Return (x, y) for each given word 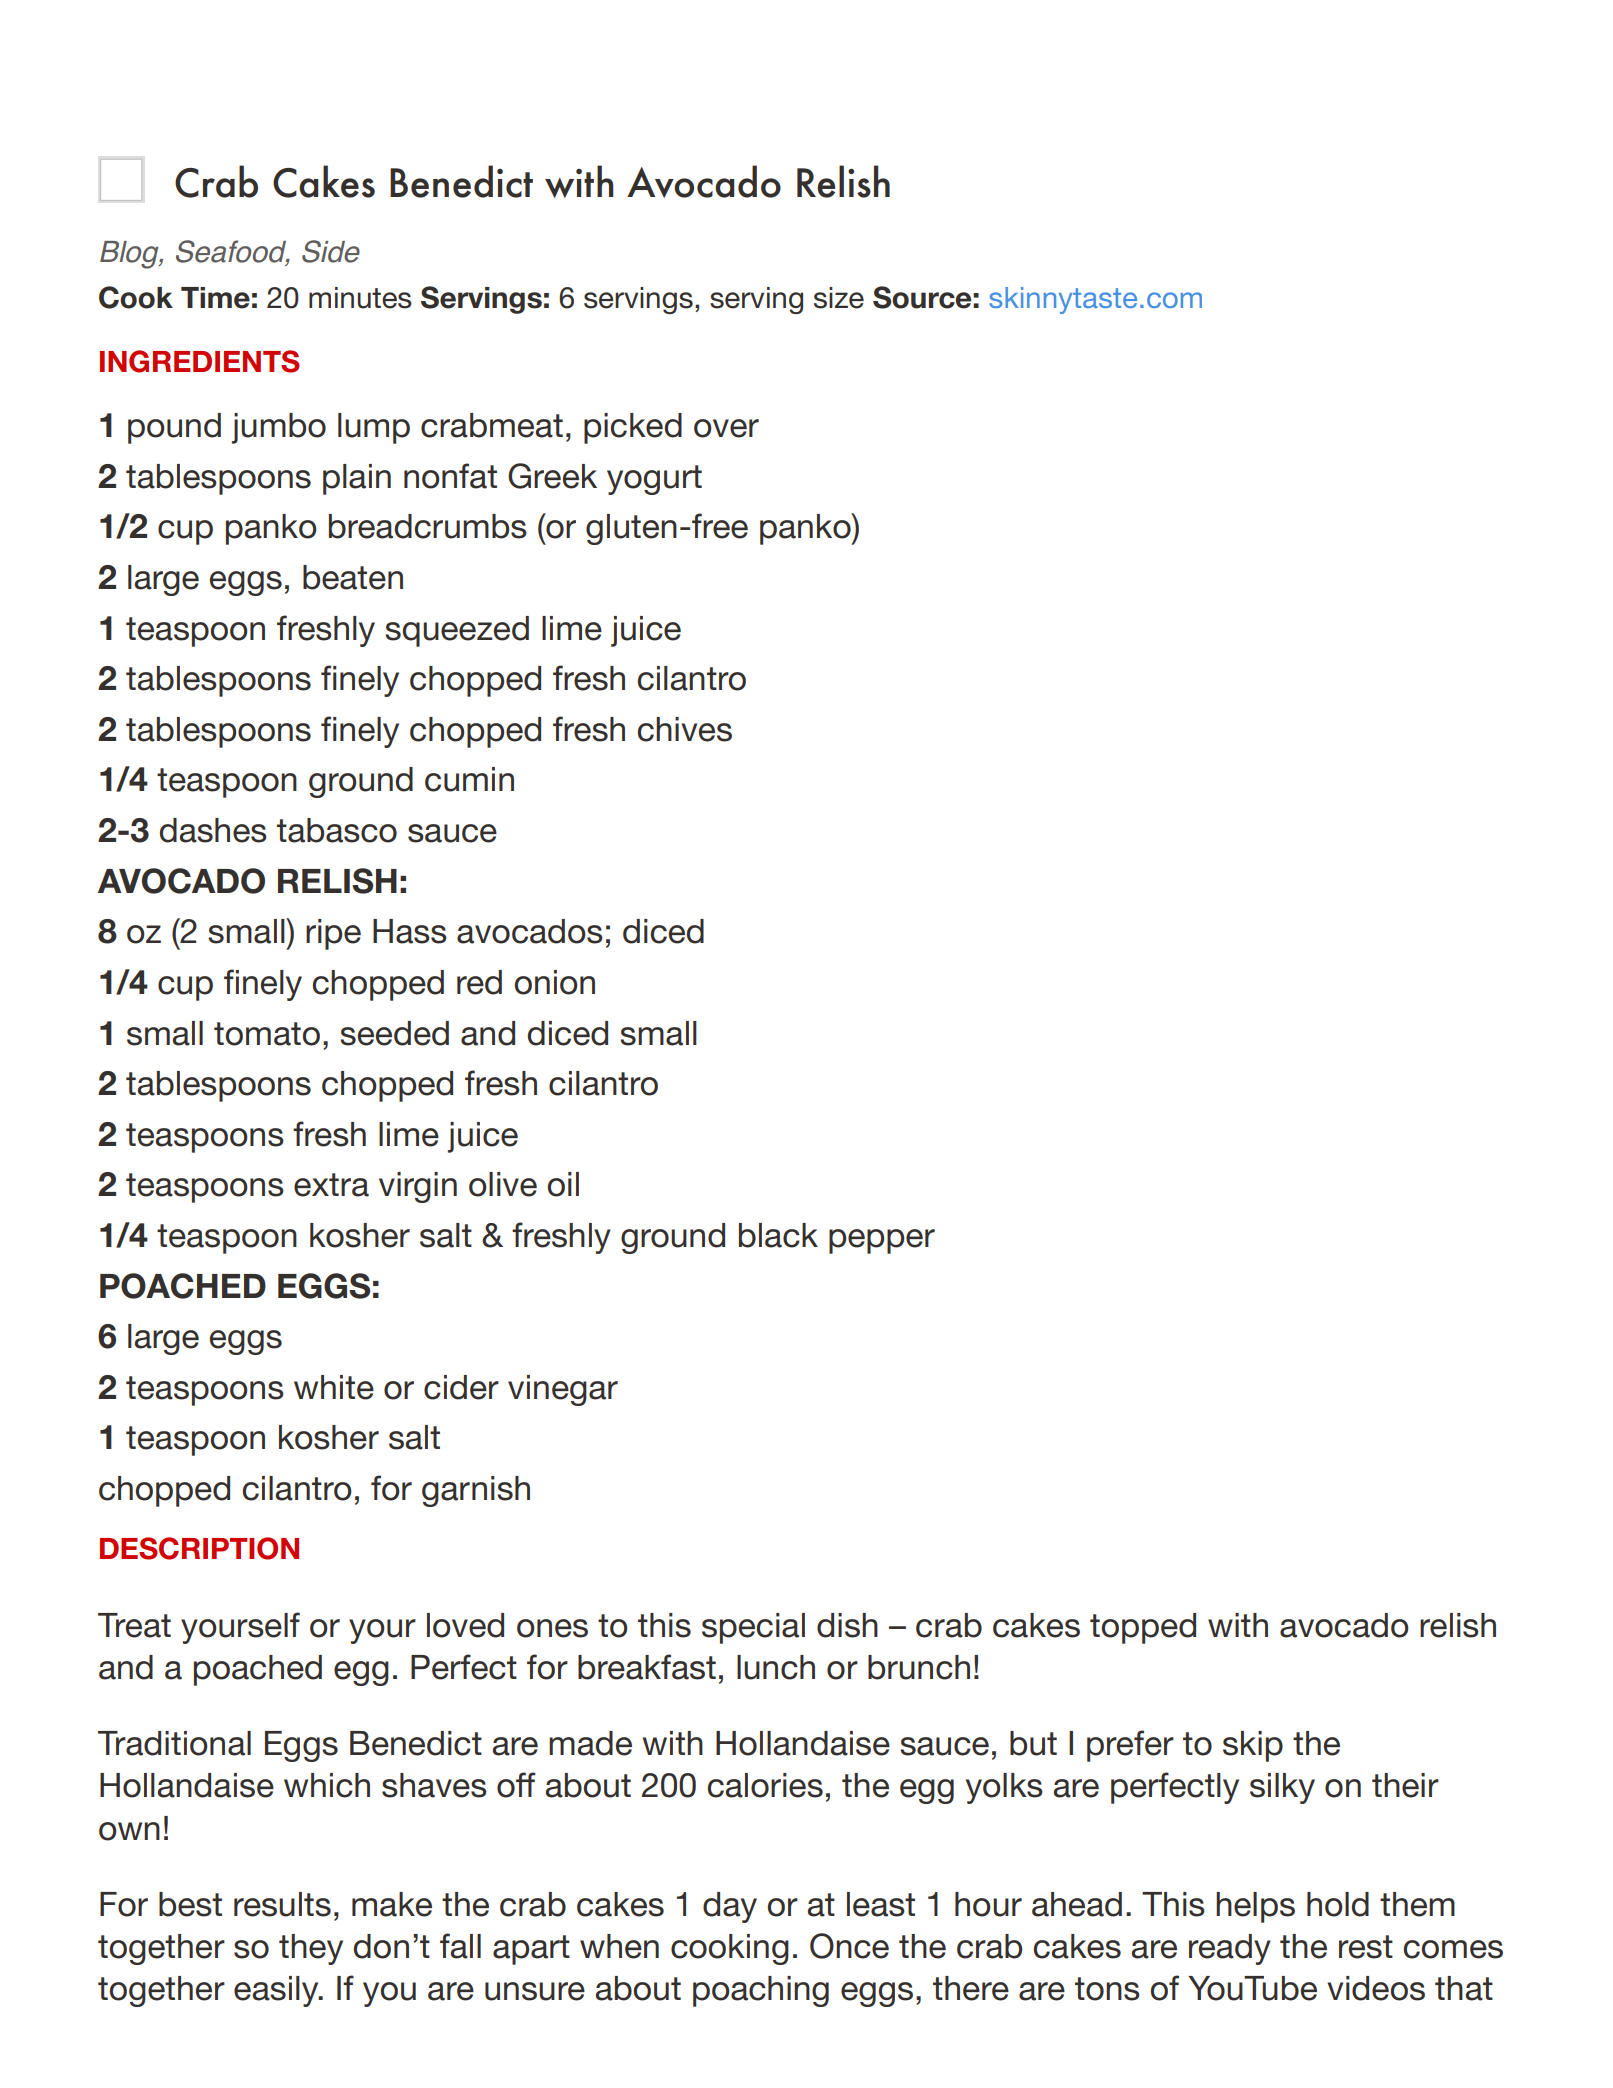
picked (633, 428)
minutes (360, 298)
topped (1143, 1628)
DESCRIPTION (199, 1548)
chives (685, 729)
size (839, 298)
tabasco (337, 830)
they (311, 1949)
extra (331, 1185)
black (778, 1235)
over (726, 428)
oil (563, 1184)
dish (847, 1625)
